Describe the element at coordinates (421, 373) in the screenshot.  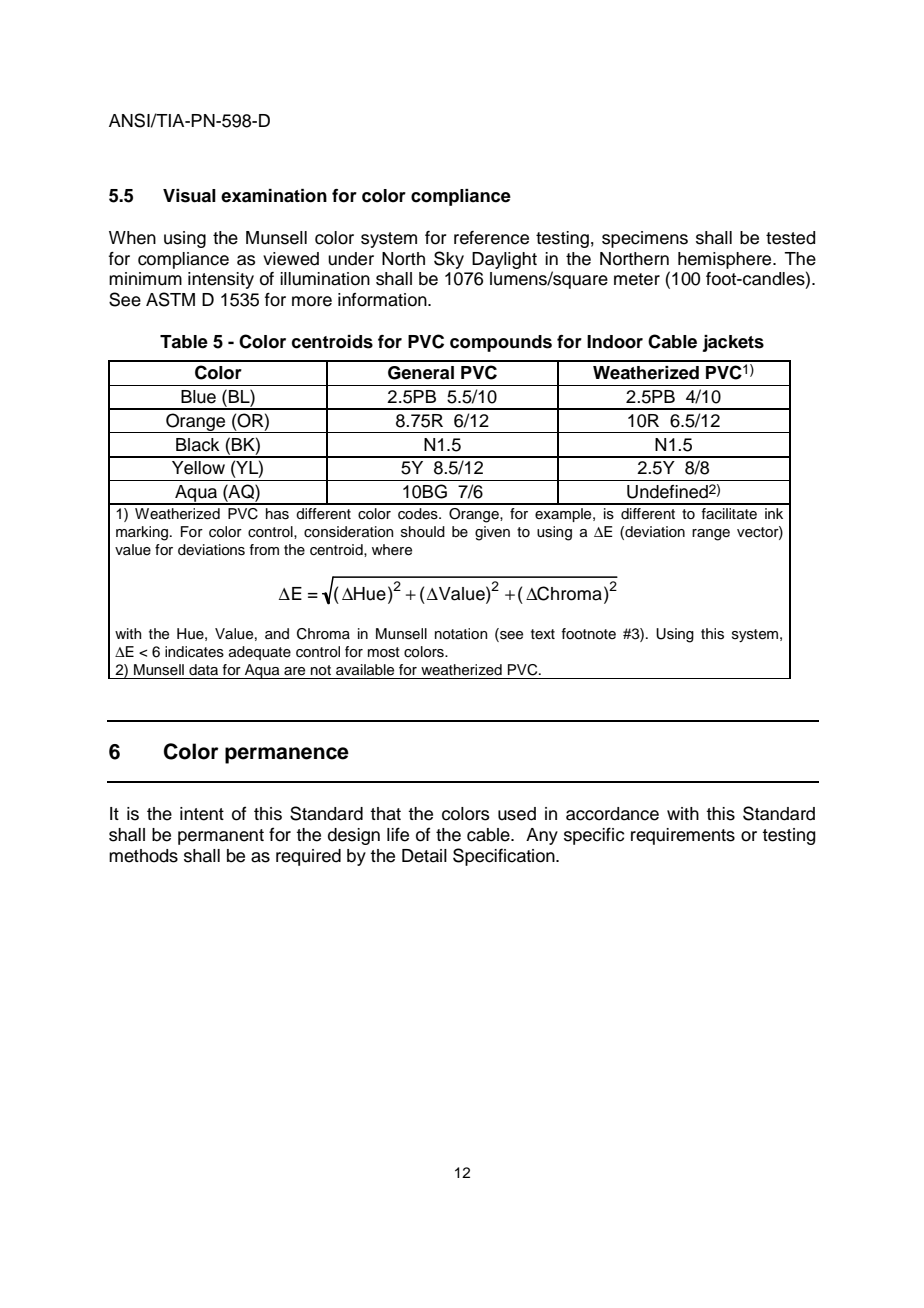
I see `General` at that location.
